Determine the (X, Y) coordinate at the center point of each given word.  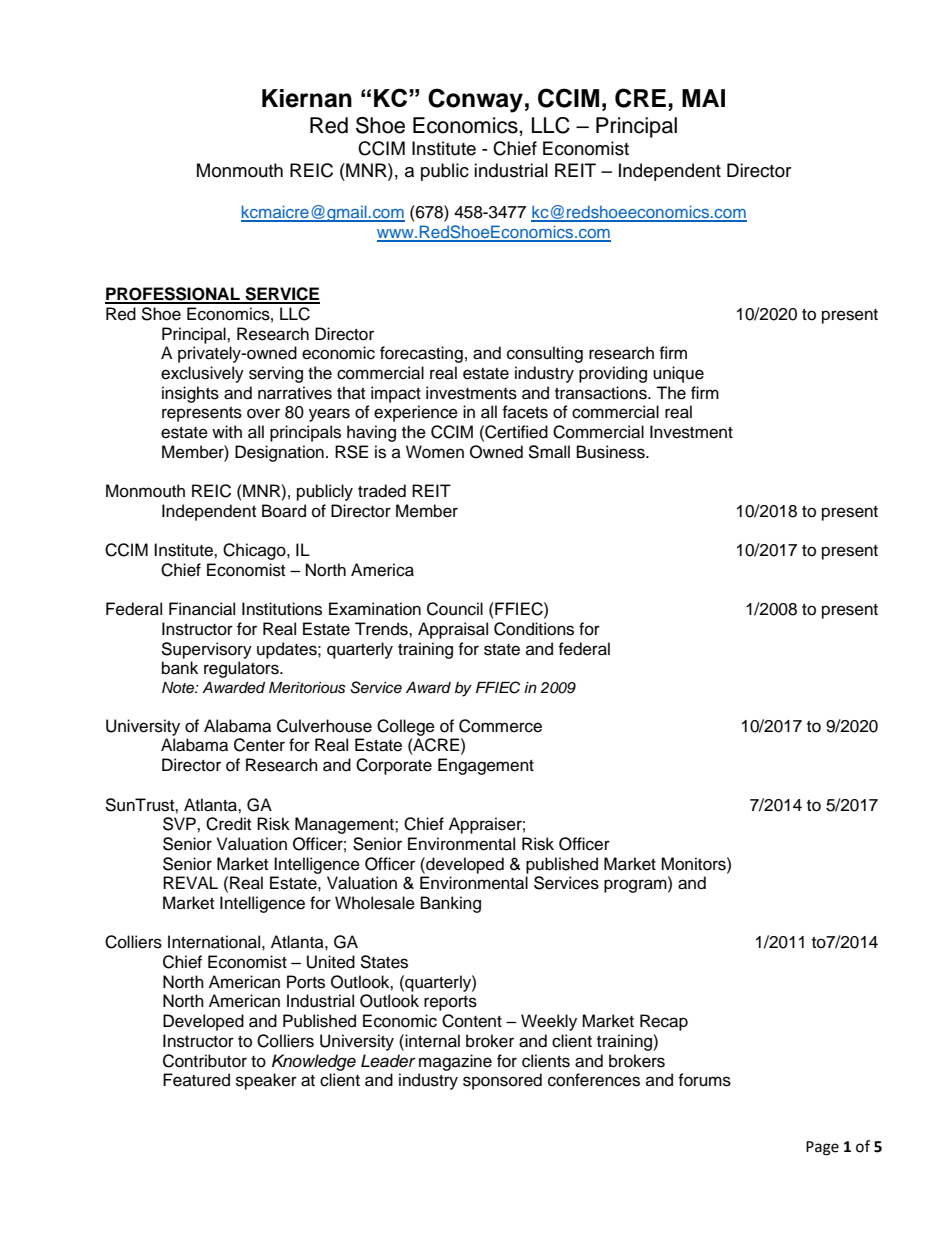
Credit (228, 824)
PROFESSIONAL (173, 295)
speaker (266, 1081)
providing (613, 374)
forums (704, 1080)
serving (276, 374)
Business (612, 452)
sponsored (502, 1081)
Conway (475, 100)
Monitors (694, 864)
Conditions (534, 629)
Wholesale (375, 903)
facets (525, 412)
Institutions (282, 609)
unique (678, 374)
